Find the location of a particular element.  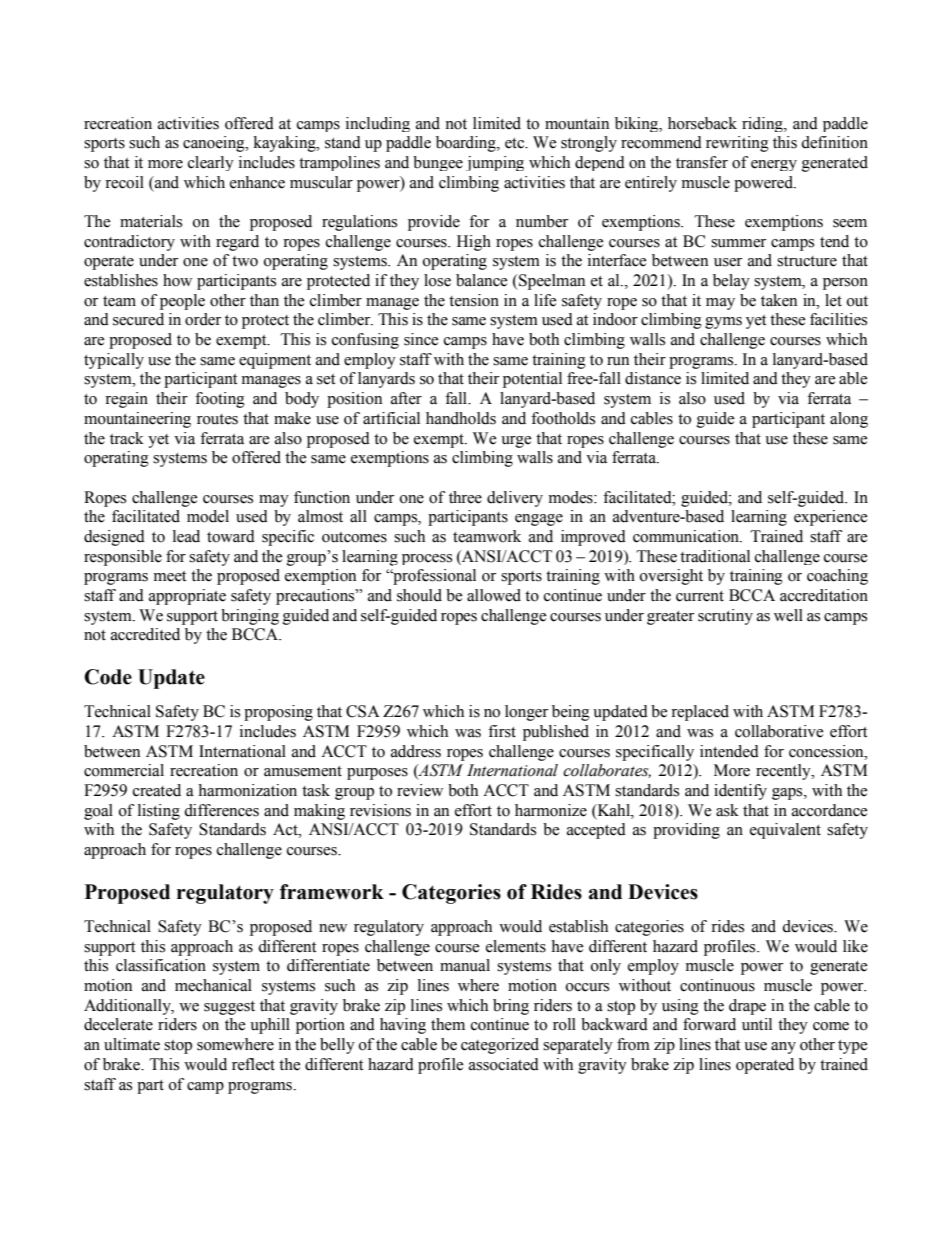

categorized is located at coordinates (500, 1046).
